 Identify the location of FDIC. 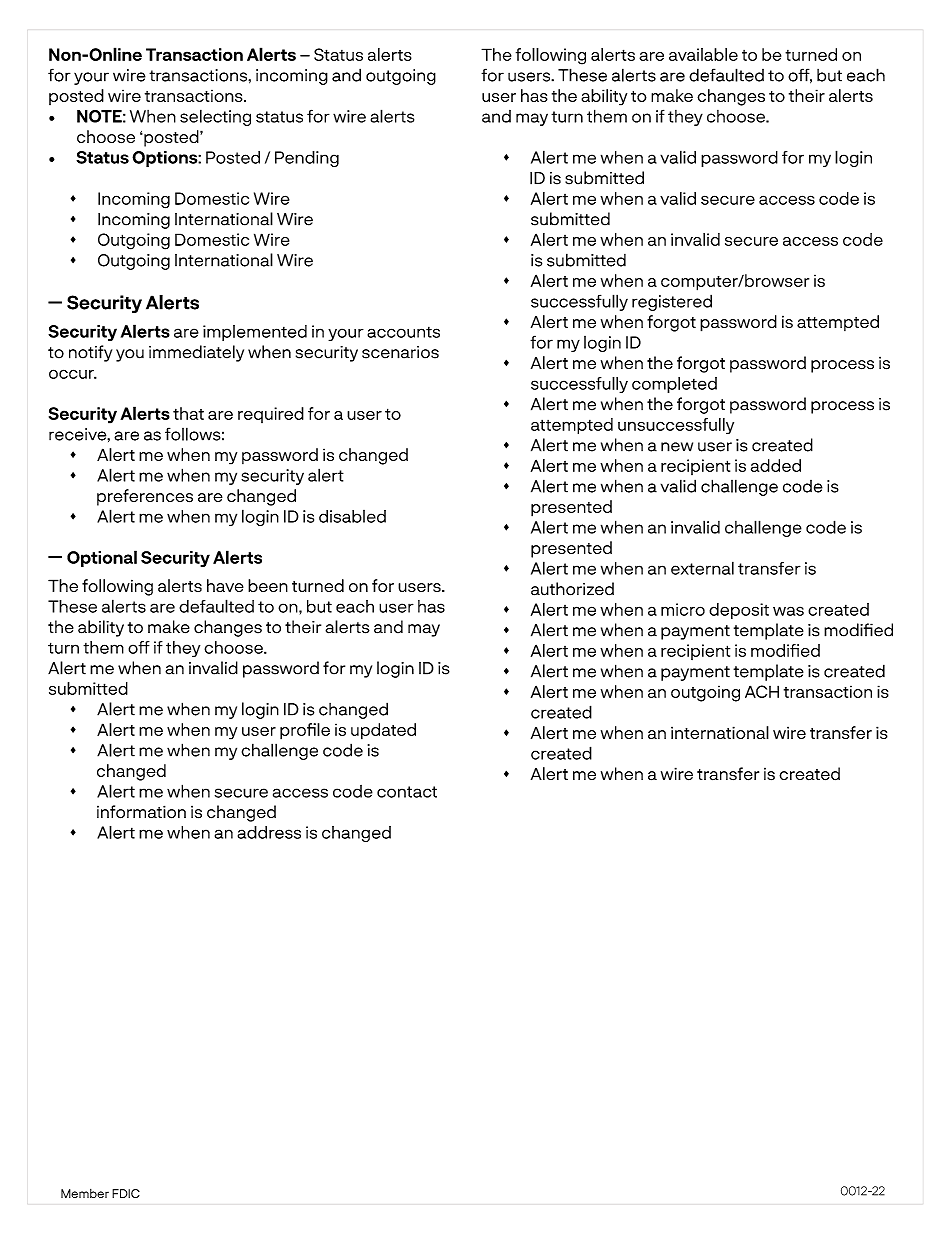
(126, 1193).
